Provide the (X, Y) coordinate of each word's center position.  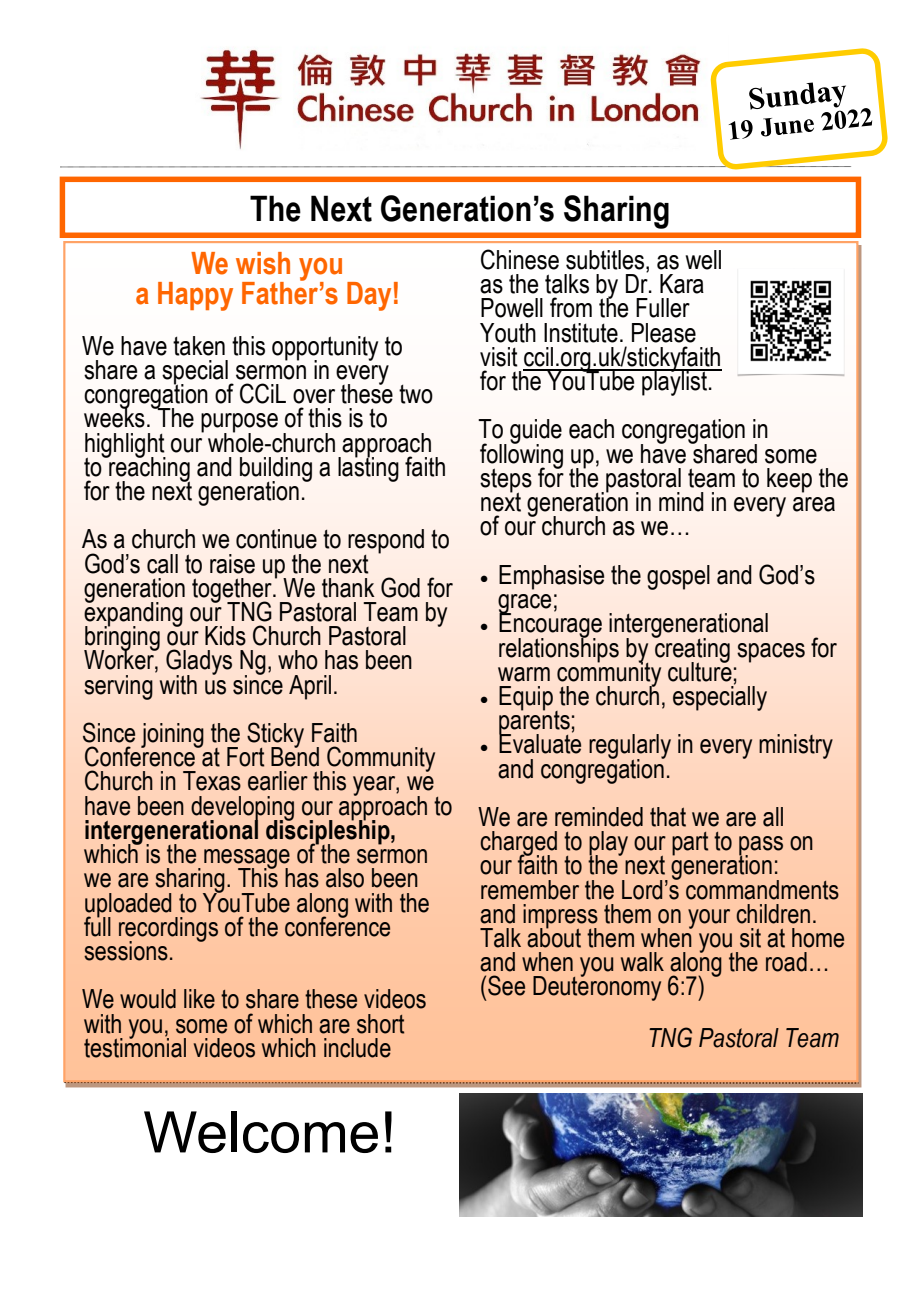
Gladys (199, 663)
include (357, 1048)
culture (700, 670)
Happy (195, 296)
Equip (526, 698)
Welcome (261, 1132)
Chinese (520, 259)
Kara (682, 284)
